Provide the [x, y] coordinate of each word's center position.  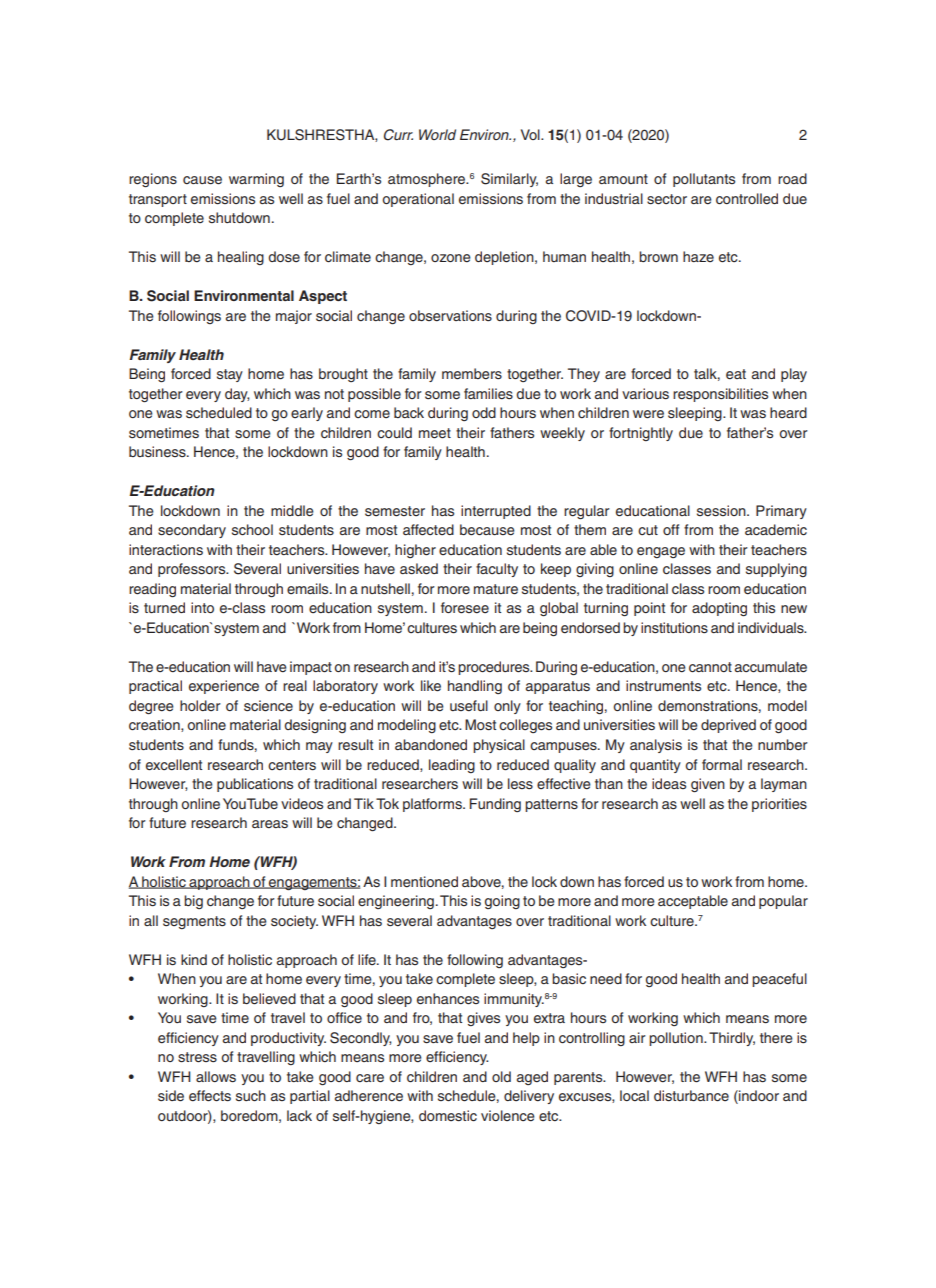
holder [200, 705]
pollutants [704, 180]
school [252, 530]
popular [783, 902]
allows [216, 1076]
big [193, 902]
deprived [728, 726]
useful [469, 705]
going [502, 902]
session [722, 510]
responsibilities [720, 395]
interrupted [496, 512]
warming [256, 180]
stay [230, 375]
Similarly [509, 180]
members [472, 374]
